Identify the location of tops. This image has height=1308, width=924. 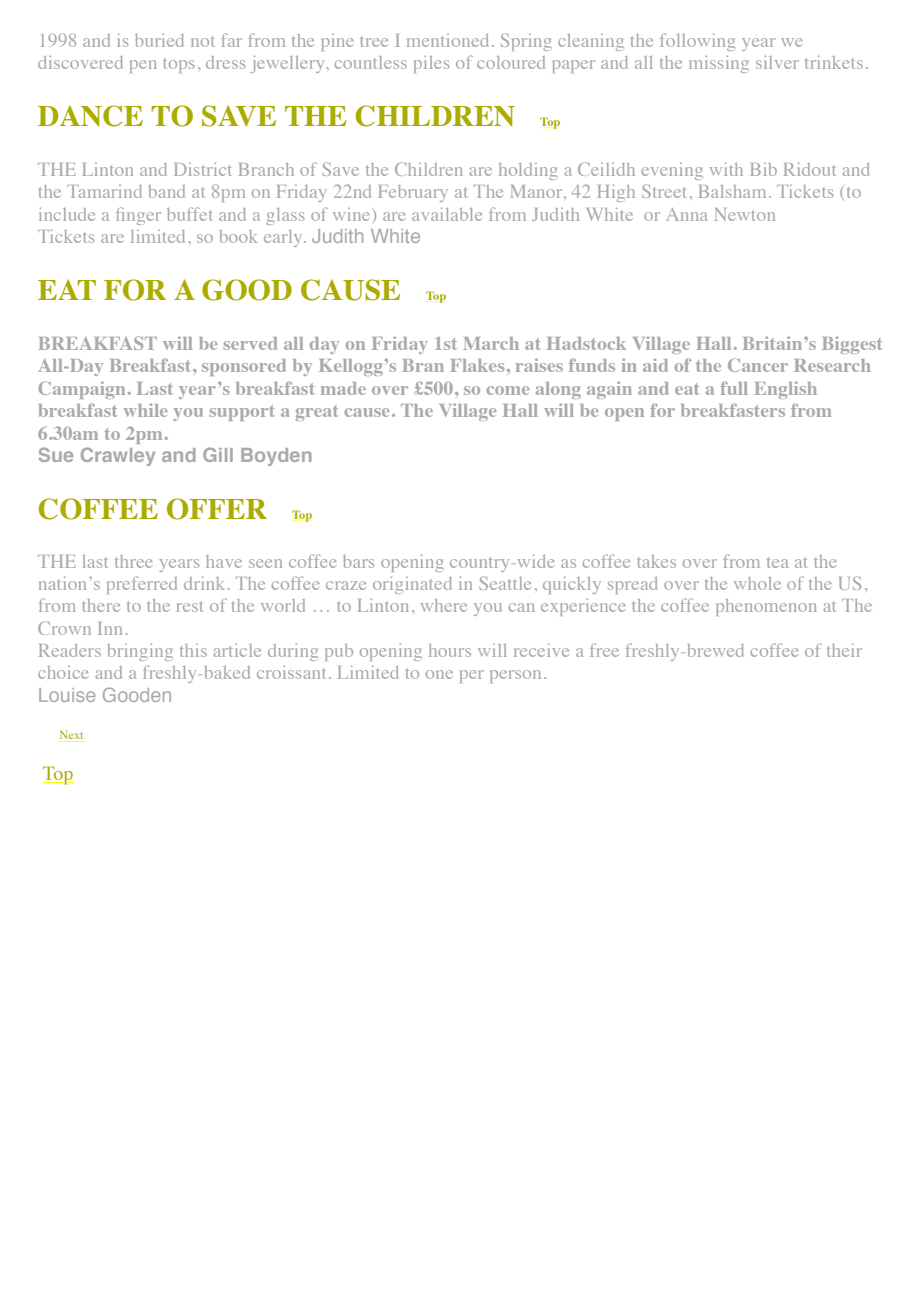
(179, 66).
